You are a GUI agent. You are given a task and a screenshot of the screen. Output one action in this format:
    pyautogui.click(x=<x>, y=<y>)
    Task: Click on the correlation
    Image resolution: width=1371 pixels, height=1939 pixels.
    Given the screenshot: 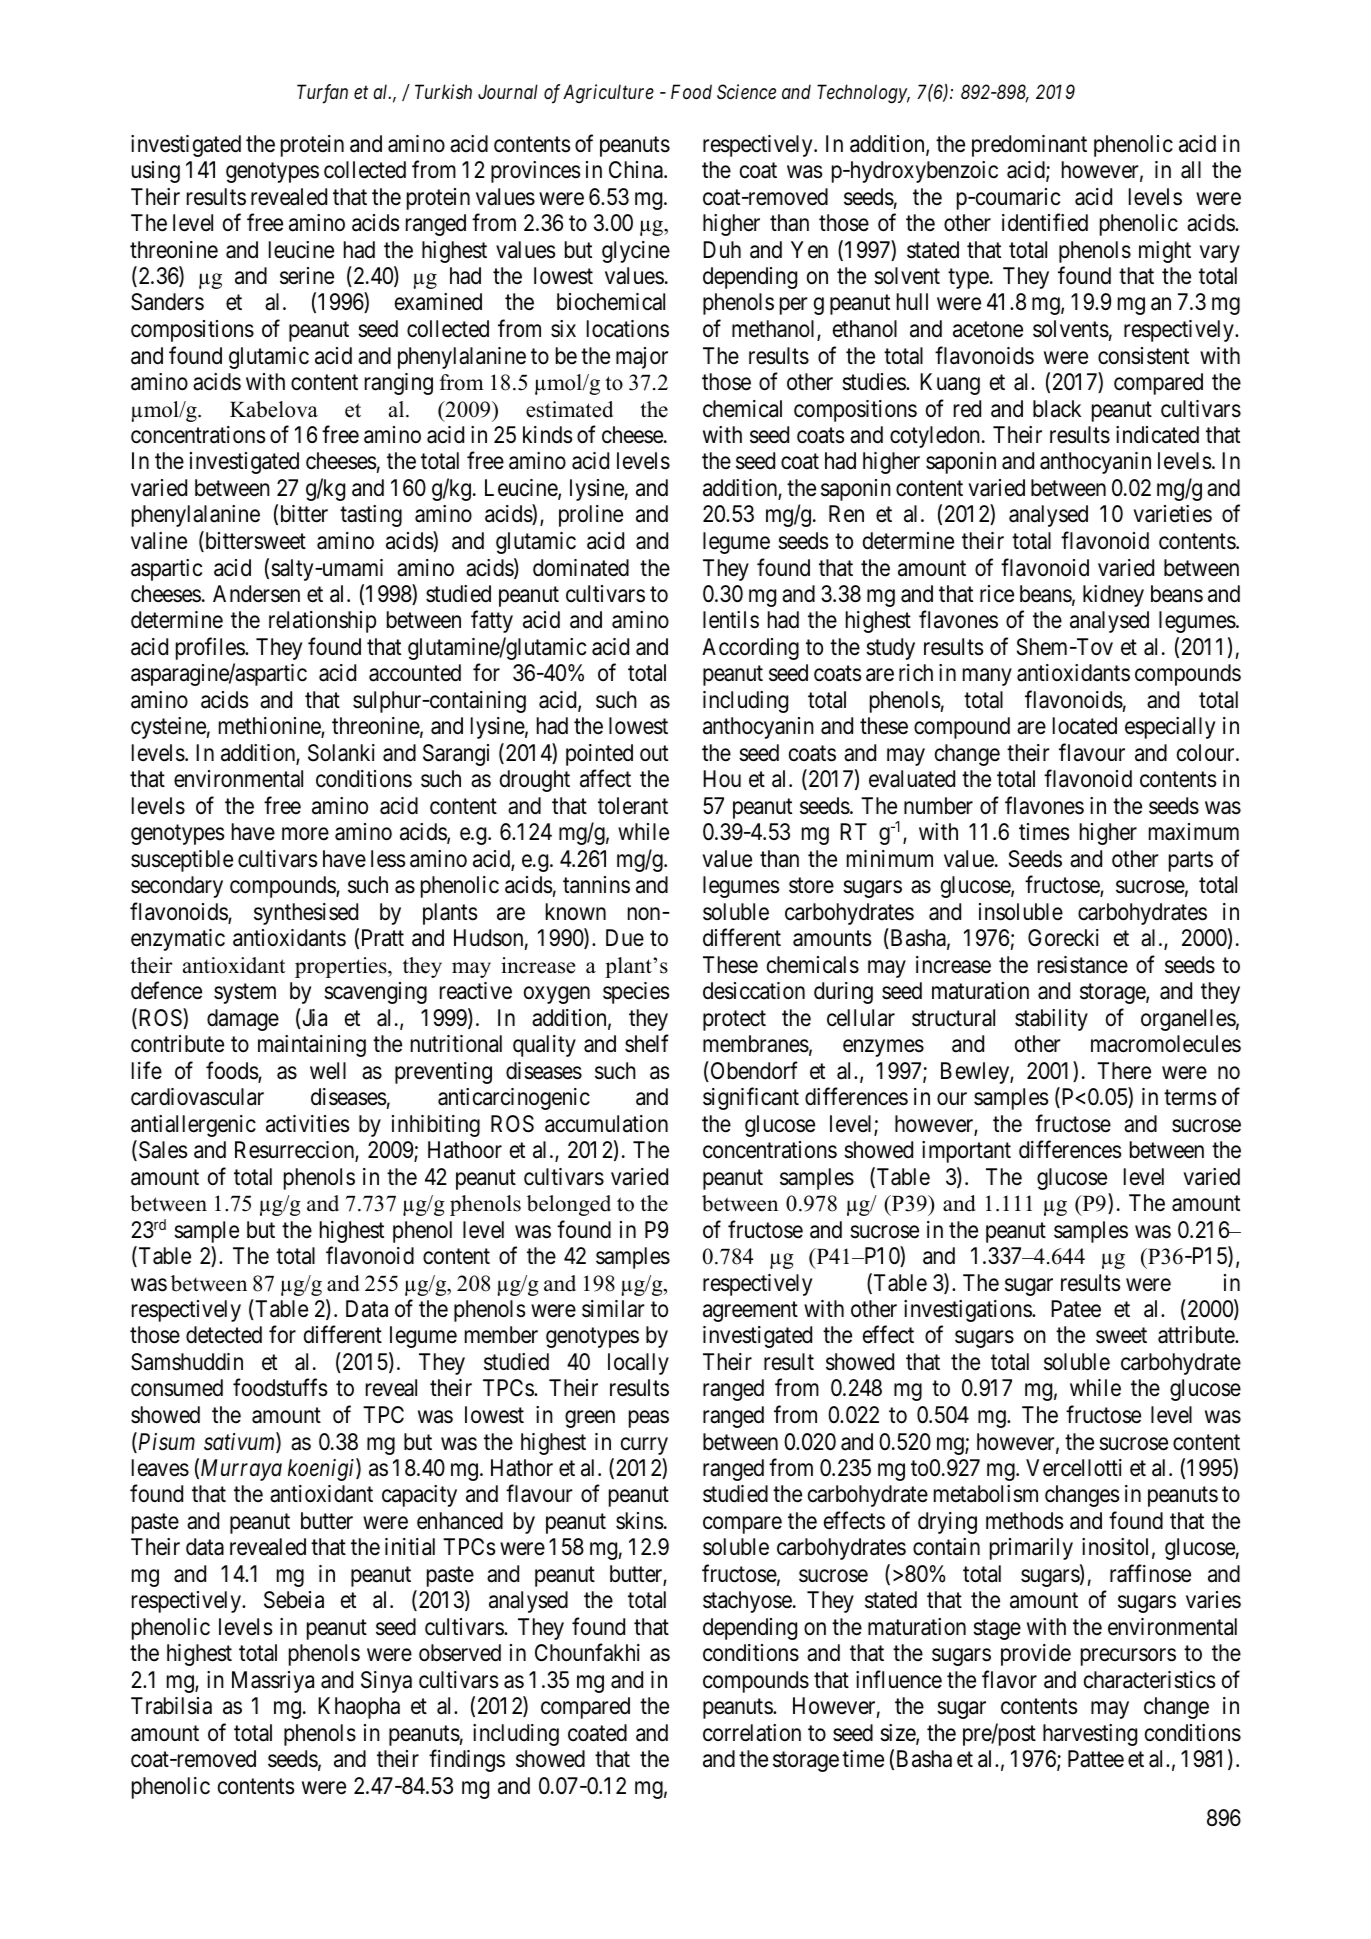 What is the action you would take?
    pyautogui.click(x=752, y=1733)
